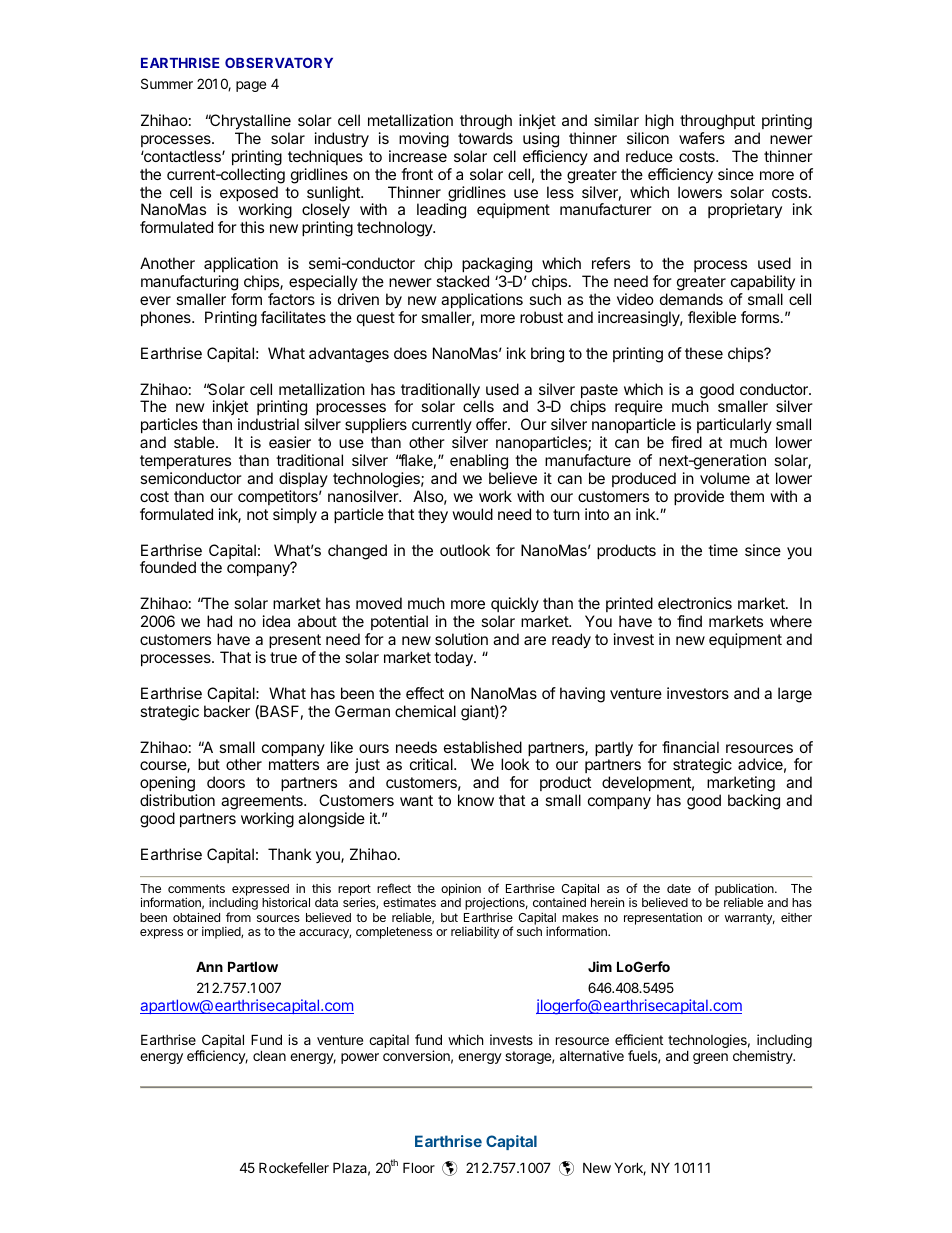 The width and height of the screenshot is (952, 1233). I want to click on particularly, so click(734, 427).
